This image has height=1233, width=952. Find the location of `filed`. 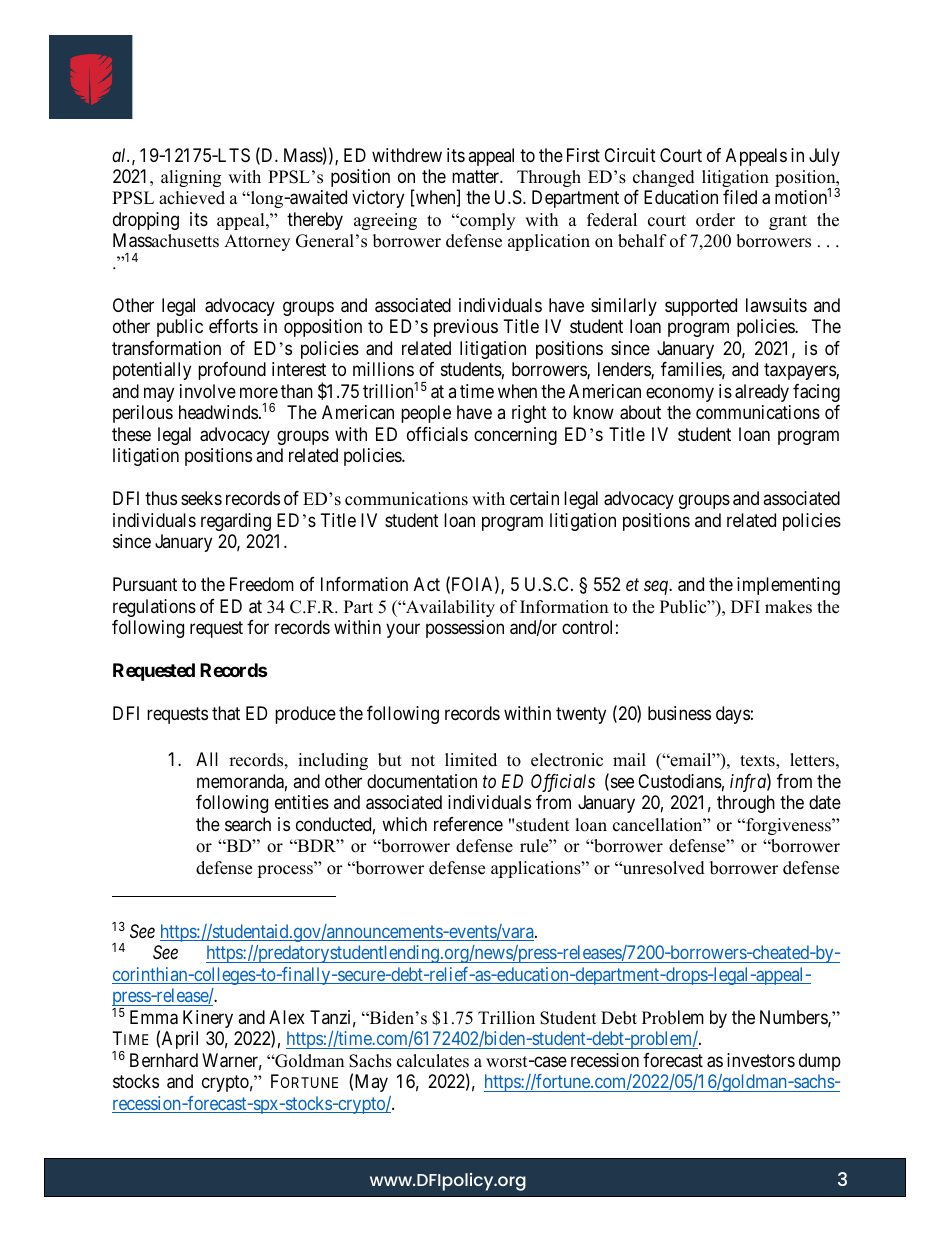

filed is located at coordinates (740, 197).
